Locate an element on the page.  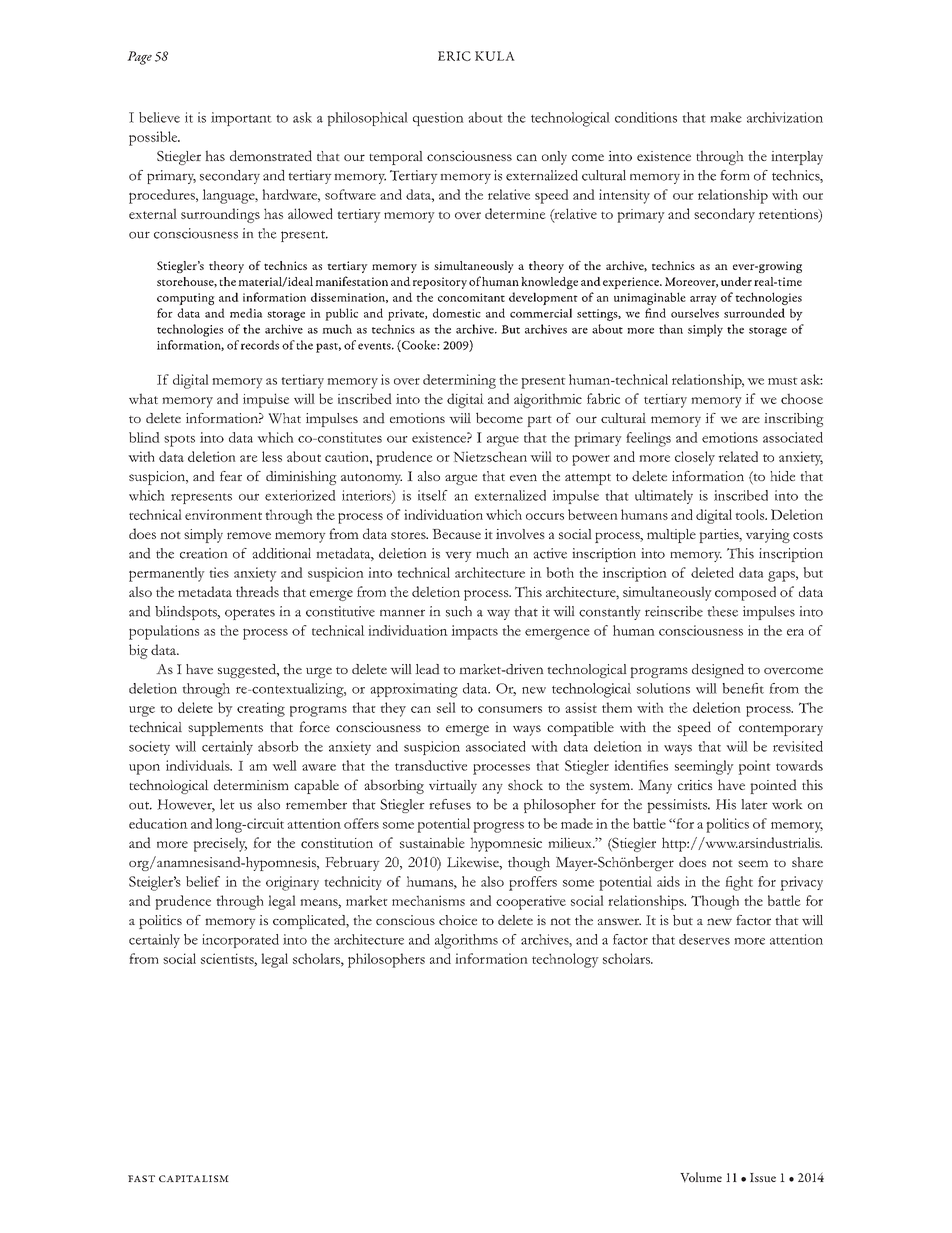
make is located at coordinates (726, 117).
